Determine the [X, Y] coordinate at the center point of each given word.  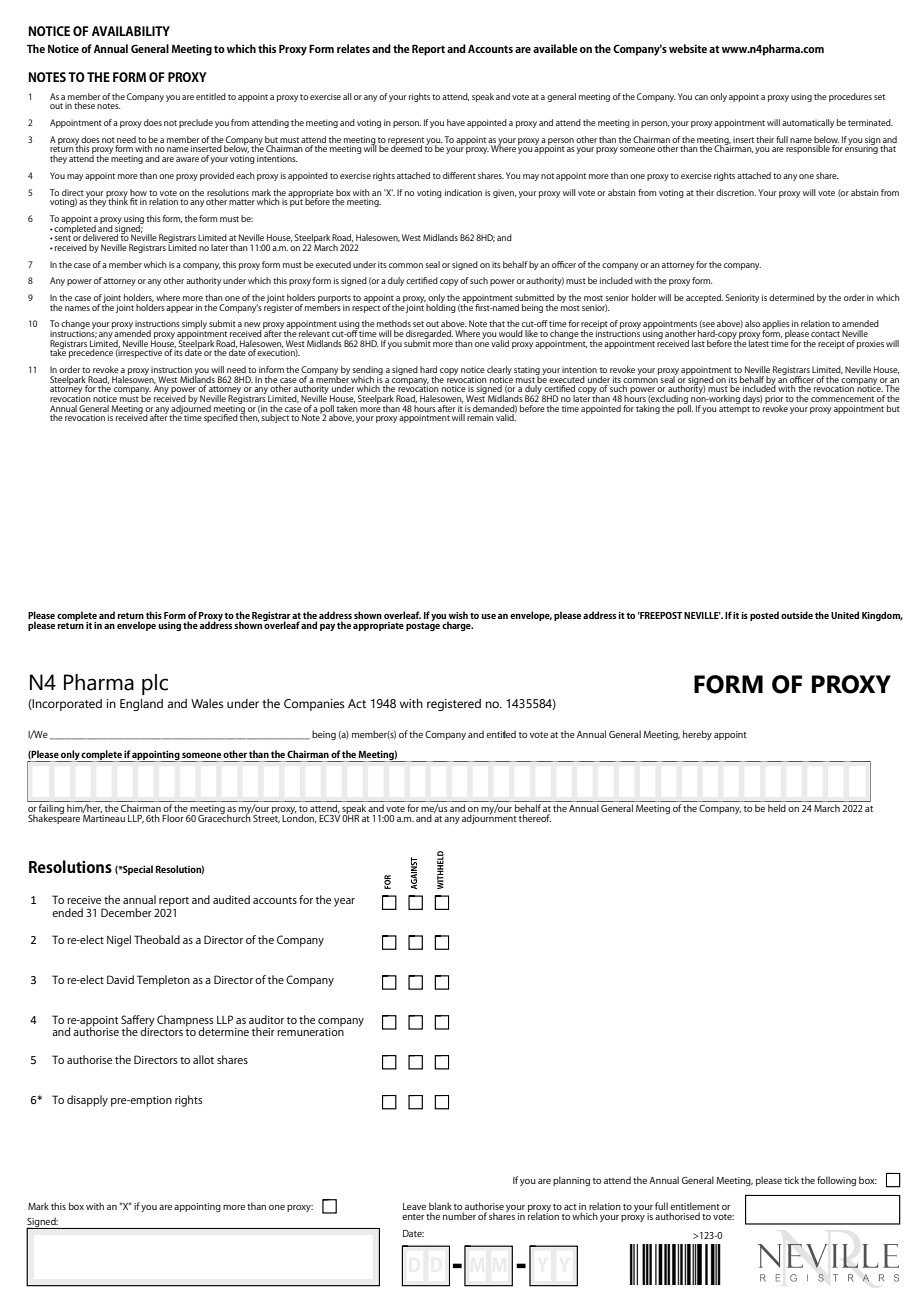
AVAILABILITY [131, 31]
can [701, 97]
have [456, 122]
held [777, 808]
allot [203, 1059]
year [344, 902]
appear [179, 309]
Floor [173, 818]
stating [527, 371]
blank [440, 1206]
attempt [734, 408]
